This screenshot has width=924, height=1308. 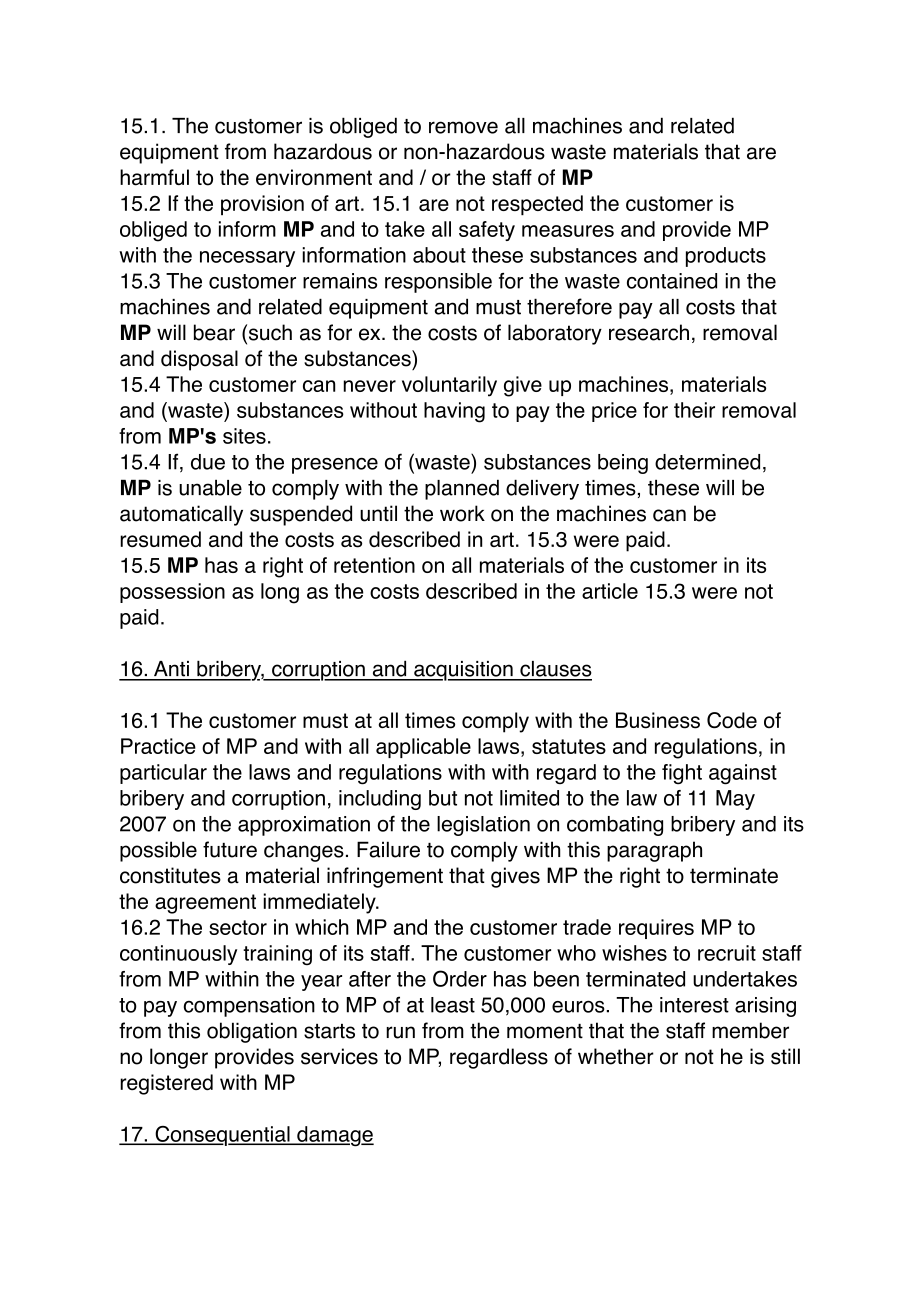 What do you see at coordinates (735, 800) in the screenshot?
I see `May` at bounding box center [735, 800].
